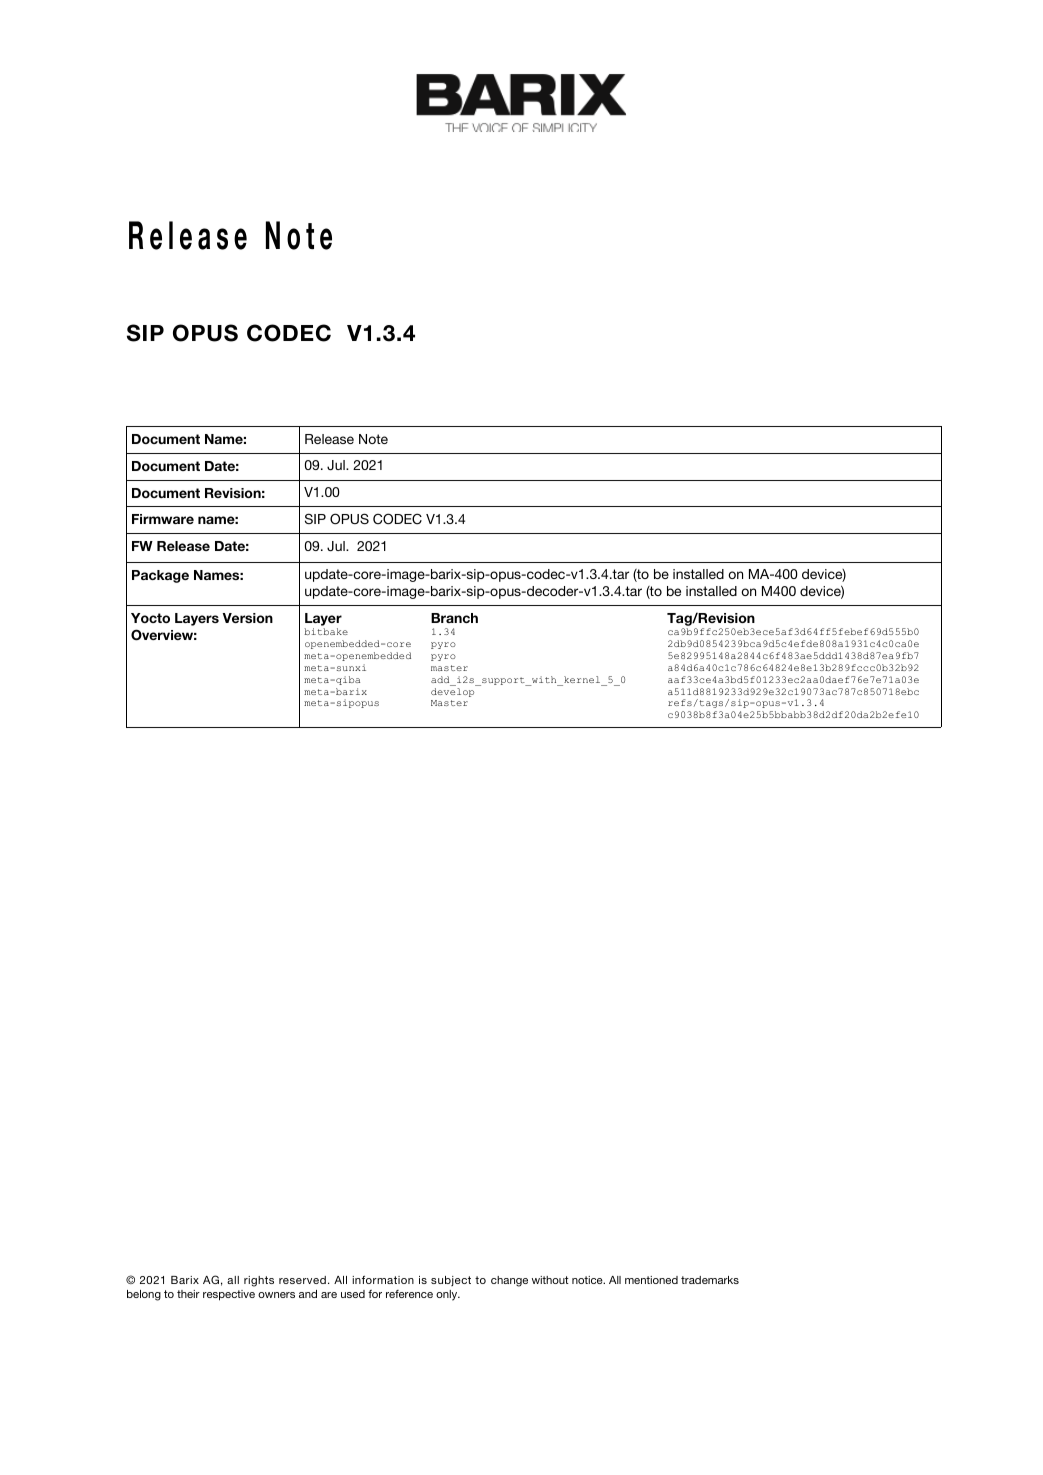 The image size is (1043, 1475). I want to click on Firmware, so click(163, 519).
